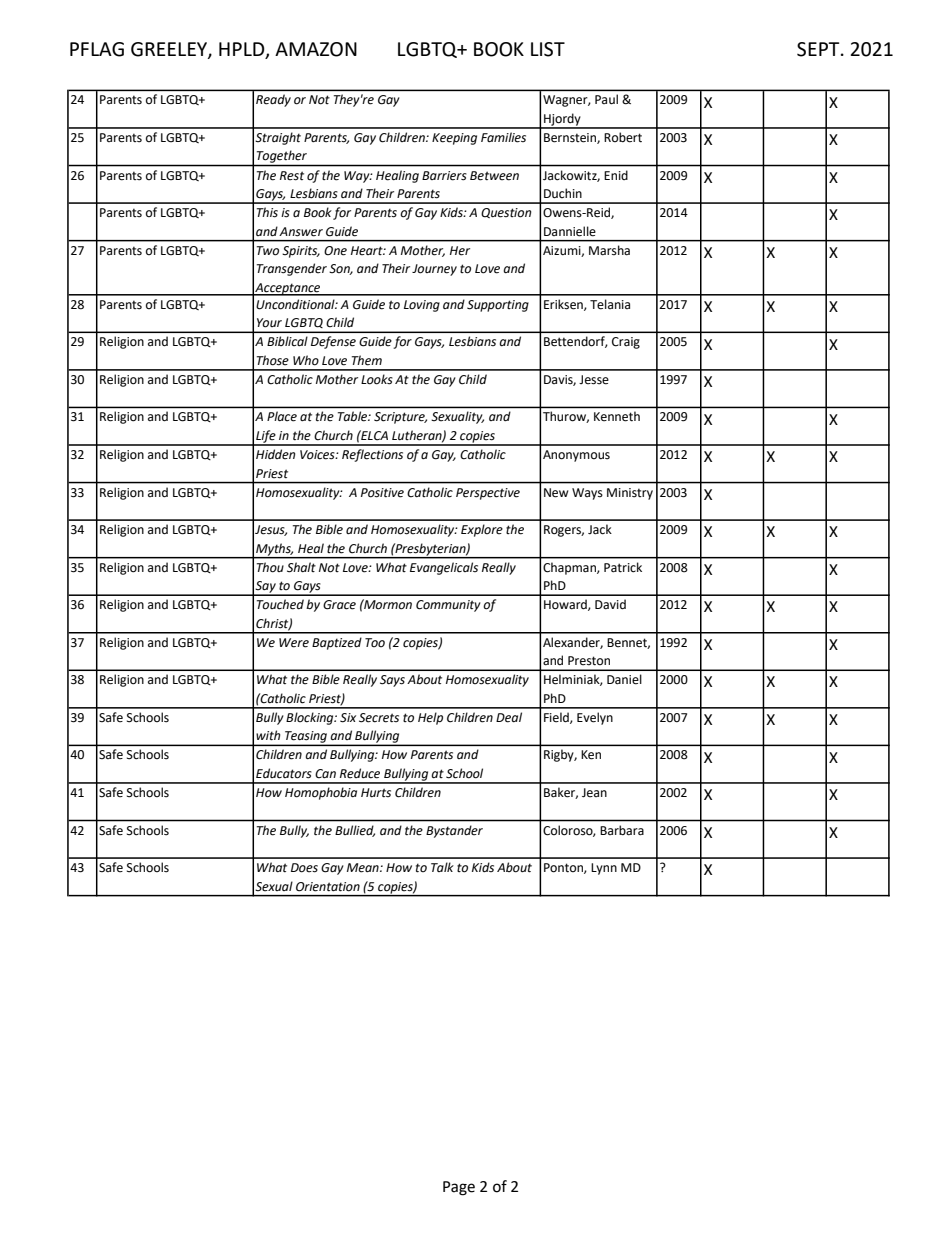  I want to click on Page, so click(459, 1188).
